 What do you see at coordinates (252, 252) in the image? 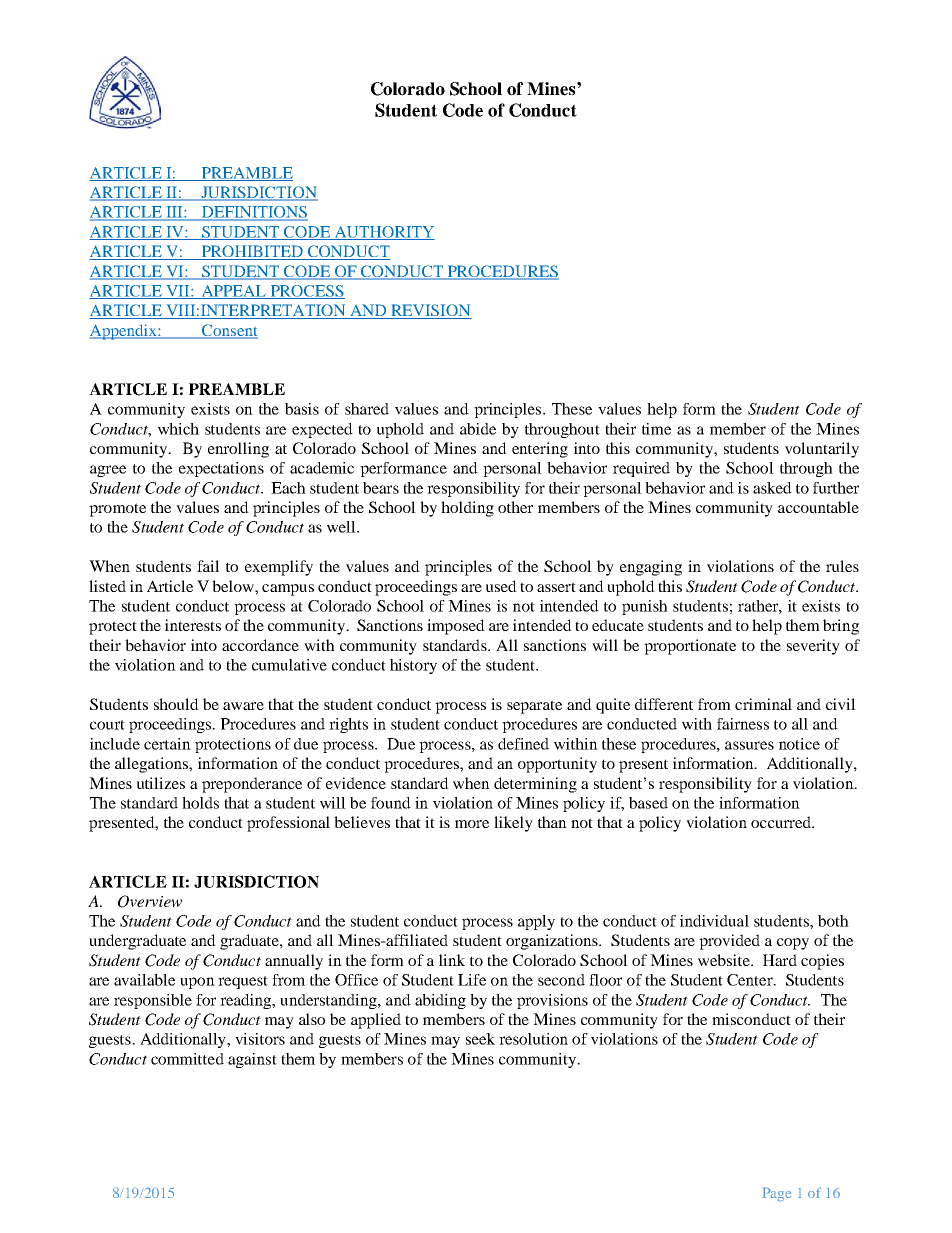
I see `PROHIBITED` at bounding box center [252, 252].
